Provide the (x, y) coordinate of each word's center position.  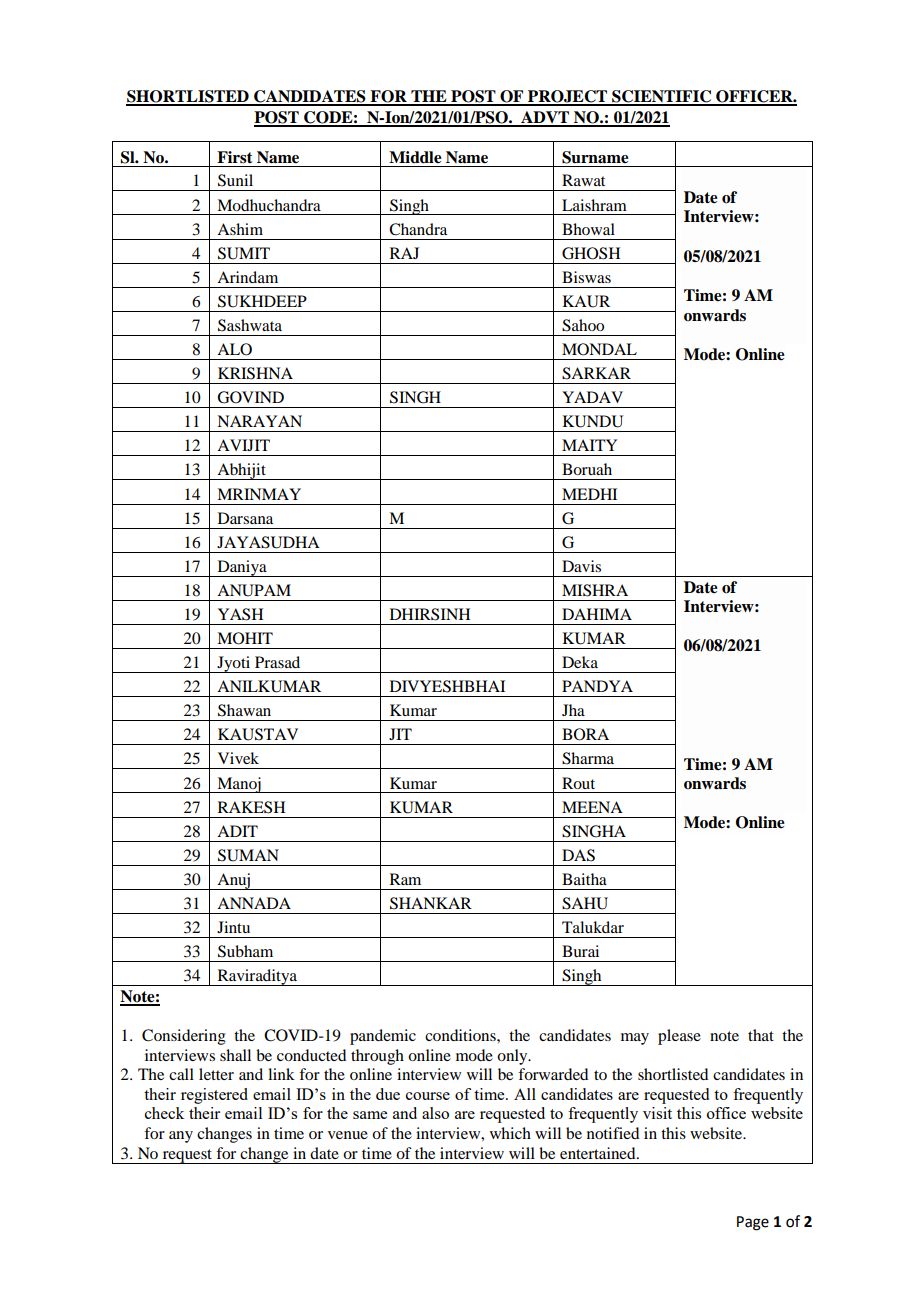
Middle (415, 157)
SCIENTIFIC (662, 97)
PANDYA (597, 686)
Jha (573, 710)
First (235, 157)
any (181, 1137)
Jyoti (234, 664)
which (510, 1133)
